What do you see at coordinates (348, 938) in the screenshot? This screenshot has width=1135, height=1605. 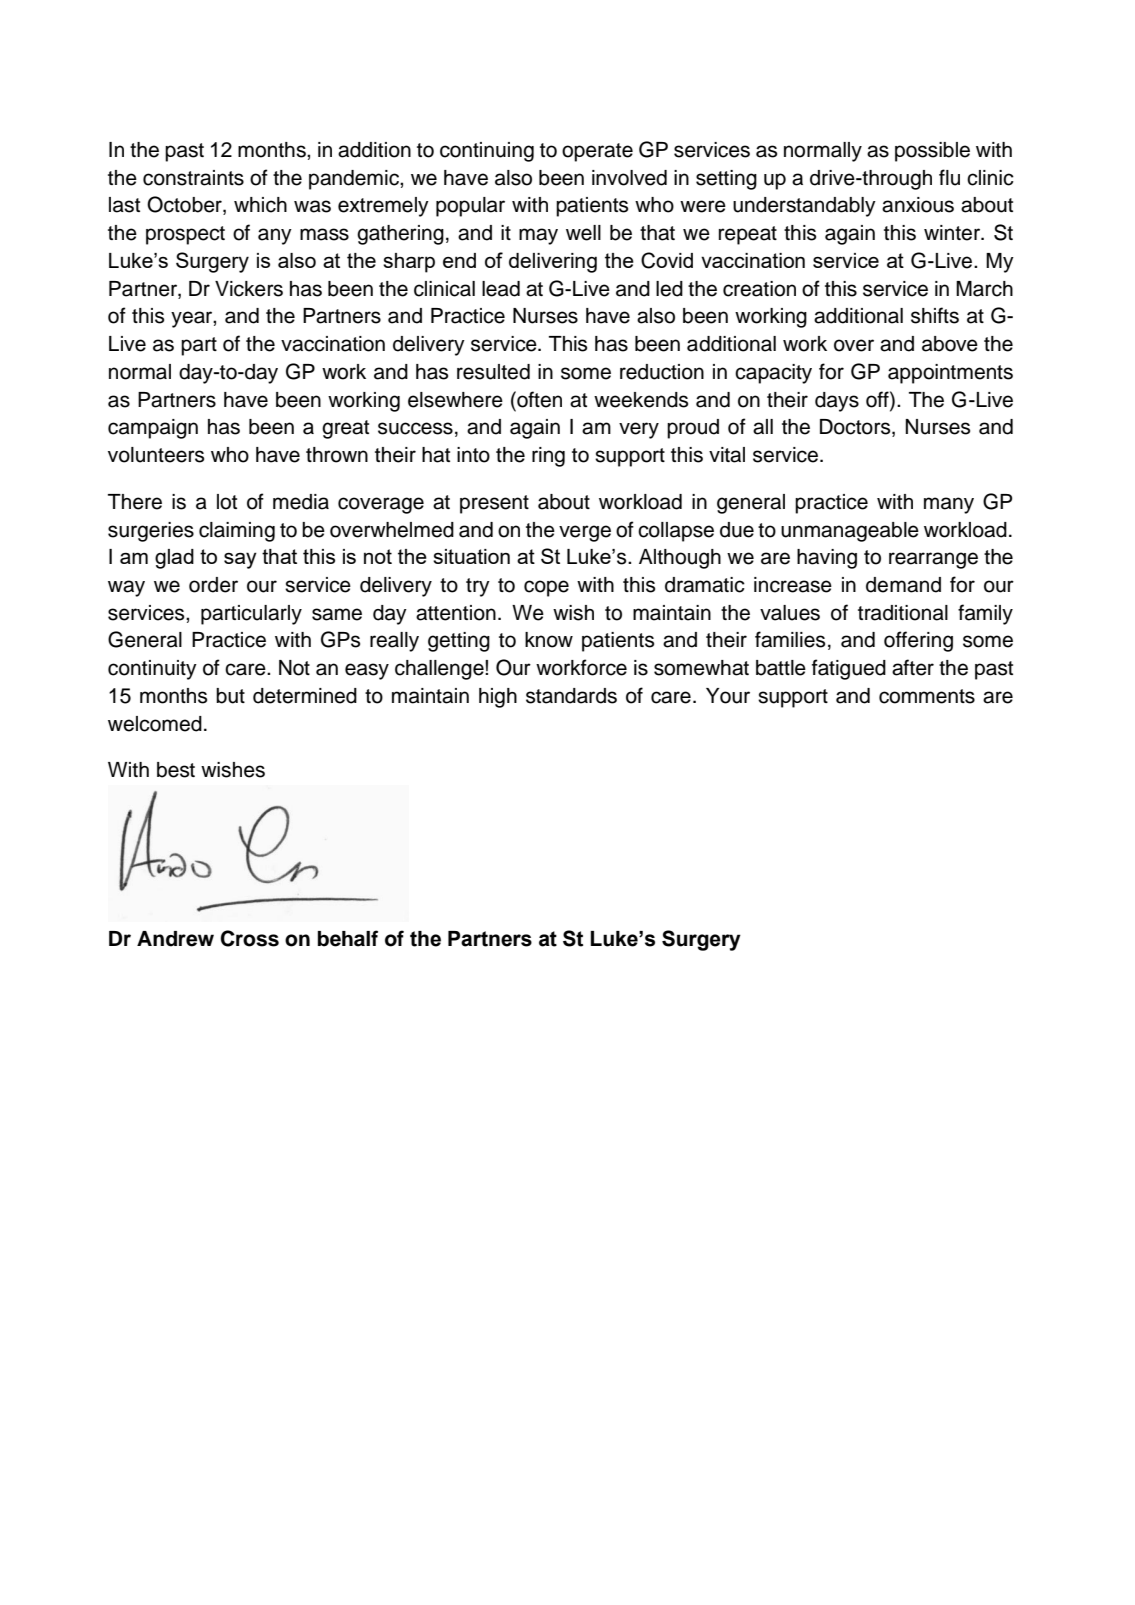 I see `behalf` at bounding box center [348, 938].
